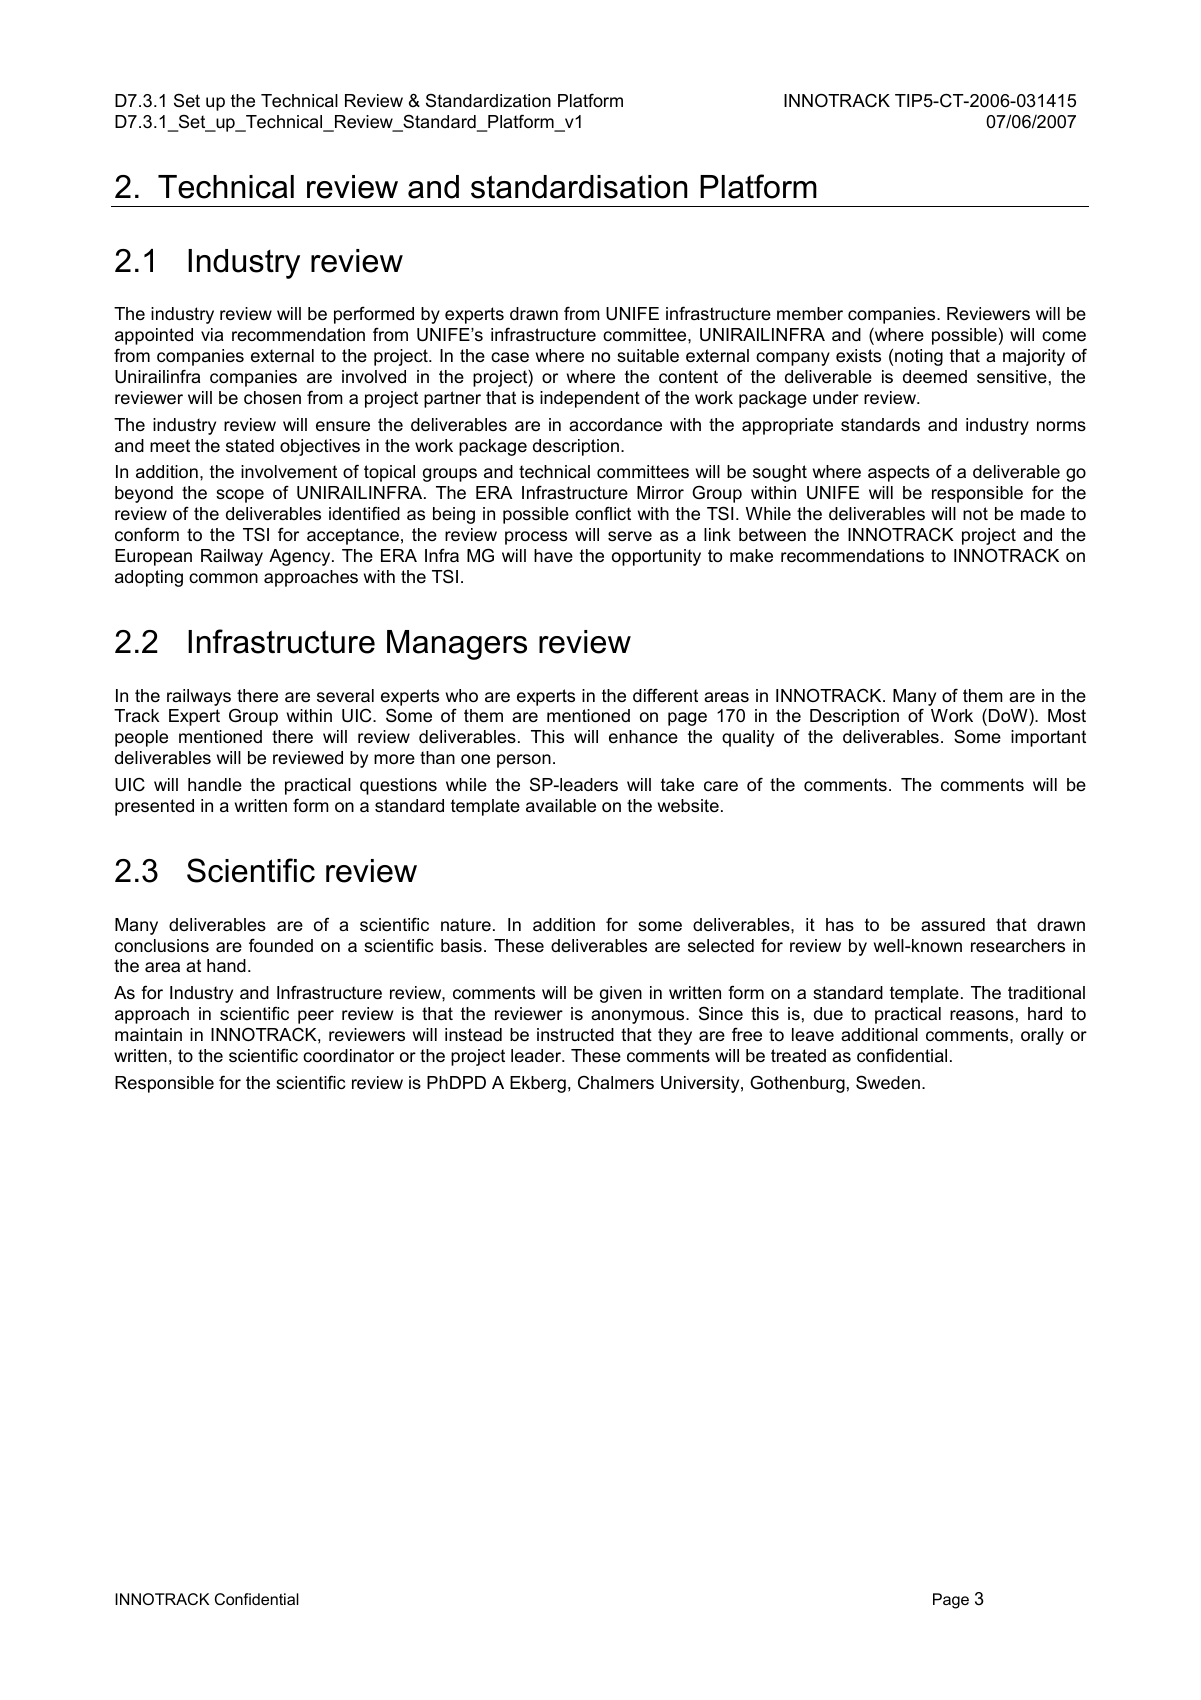  I want to click on Most, so click(1067, 716).
